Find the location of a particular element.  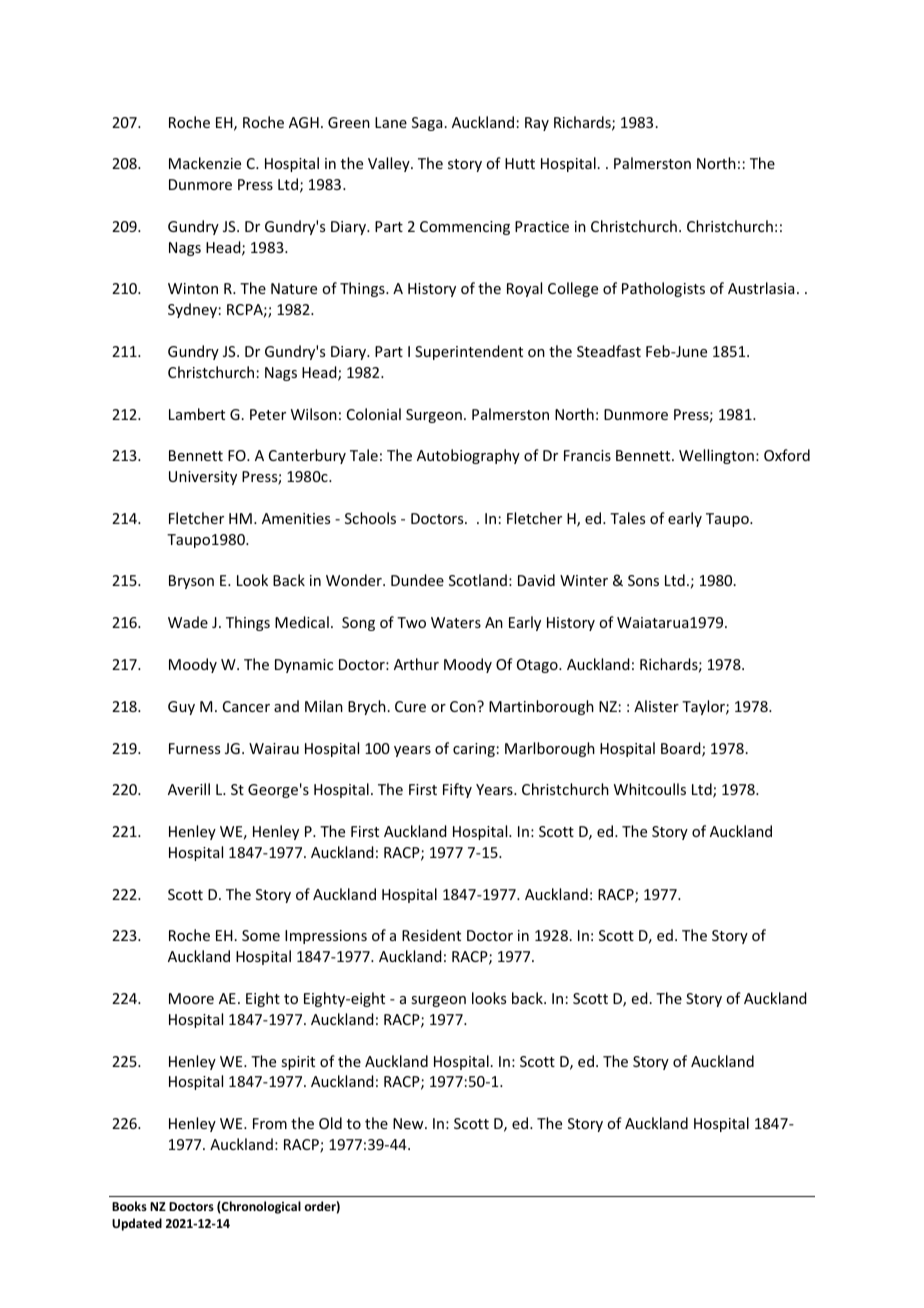

Saga is located at coordinates (427, 124).
